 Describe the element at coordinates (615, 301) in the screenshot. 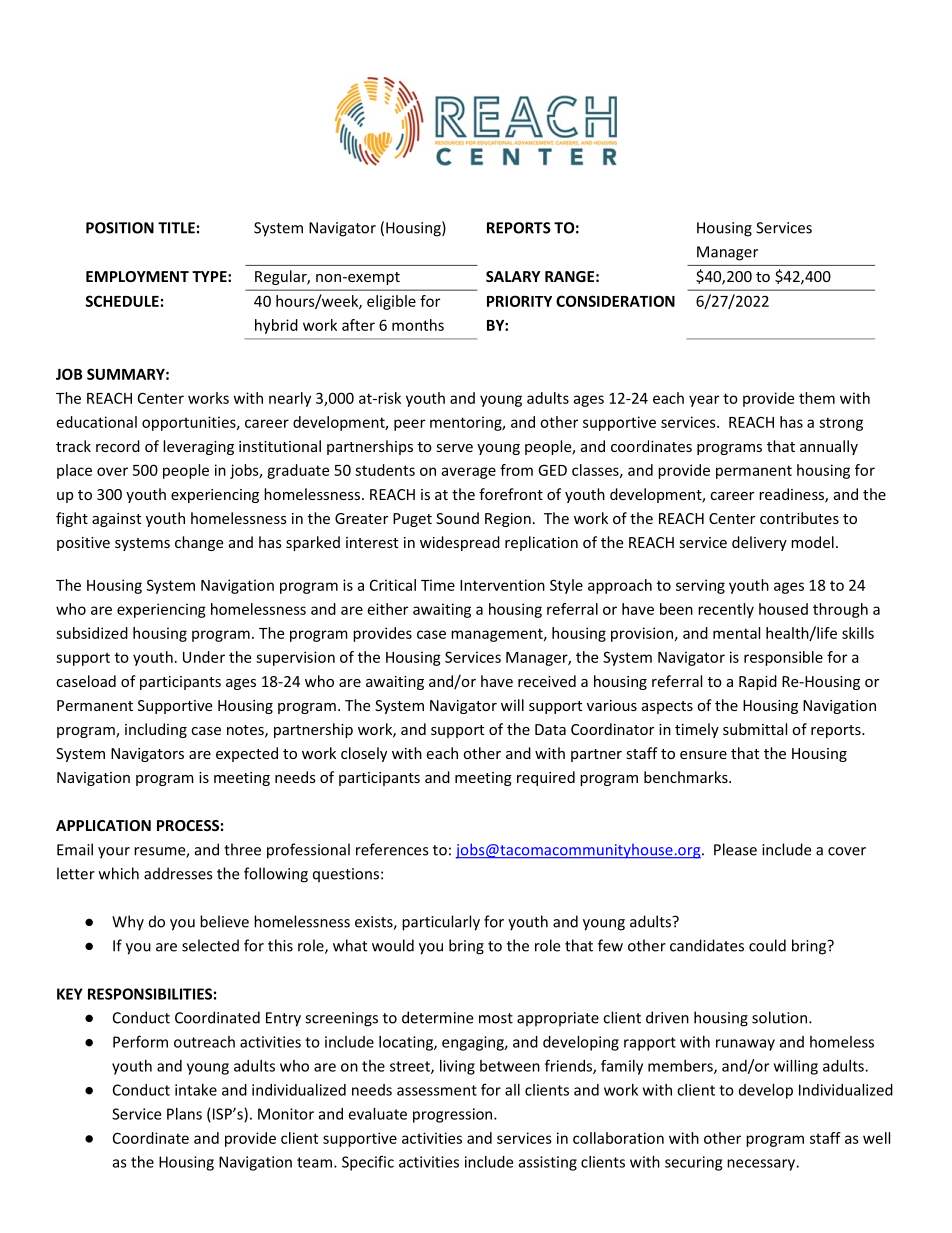

I see `CONSIDERATION` at that location.
